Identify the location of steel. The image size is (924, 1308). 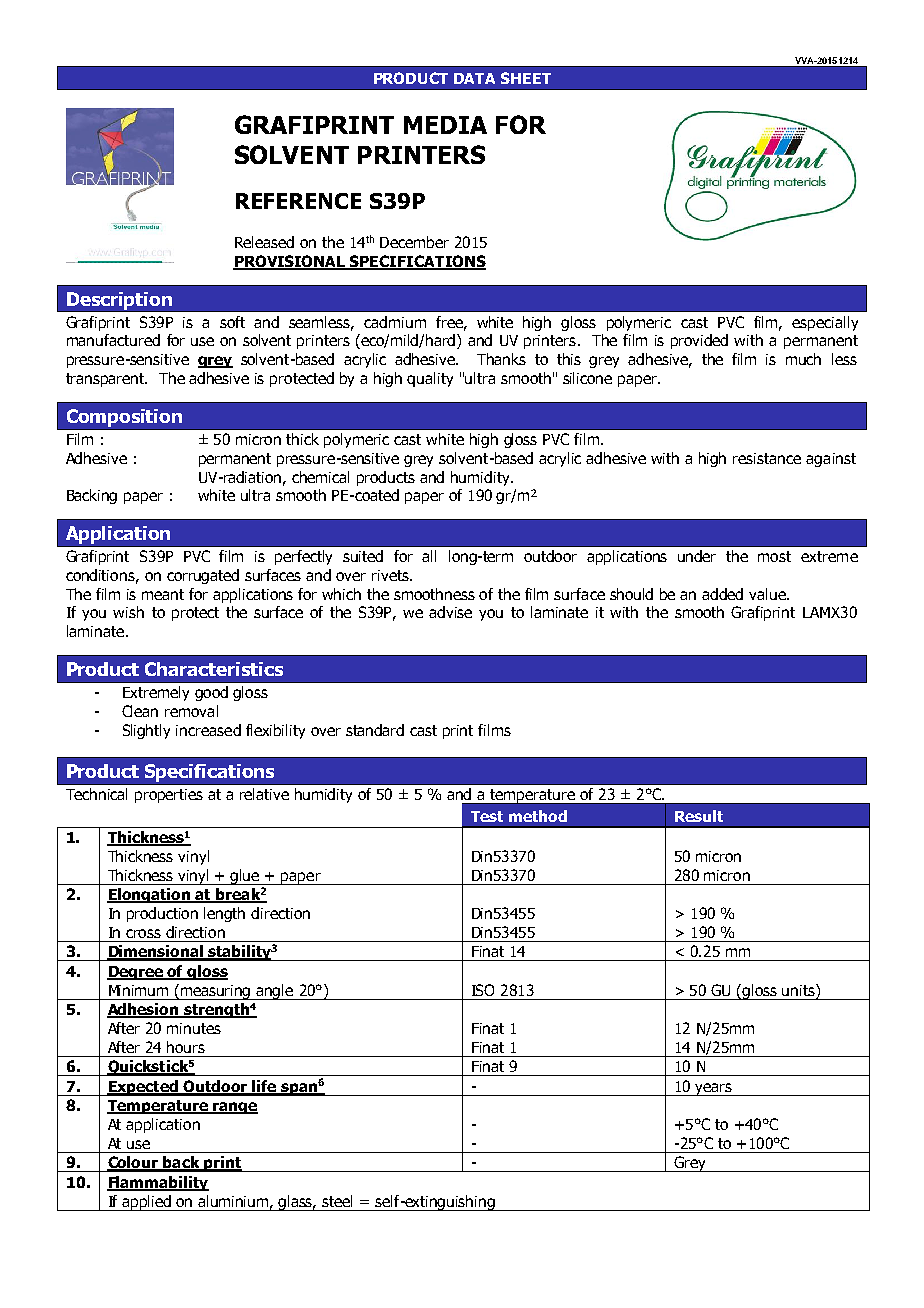
(337, 1201).
